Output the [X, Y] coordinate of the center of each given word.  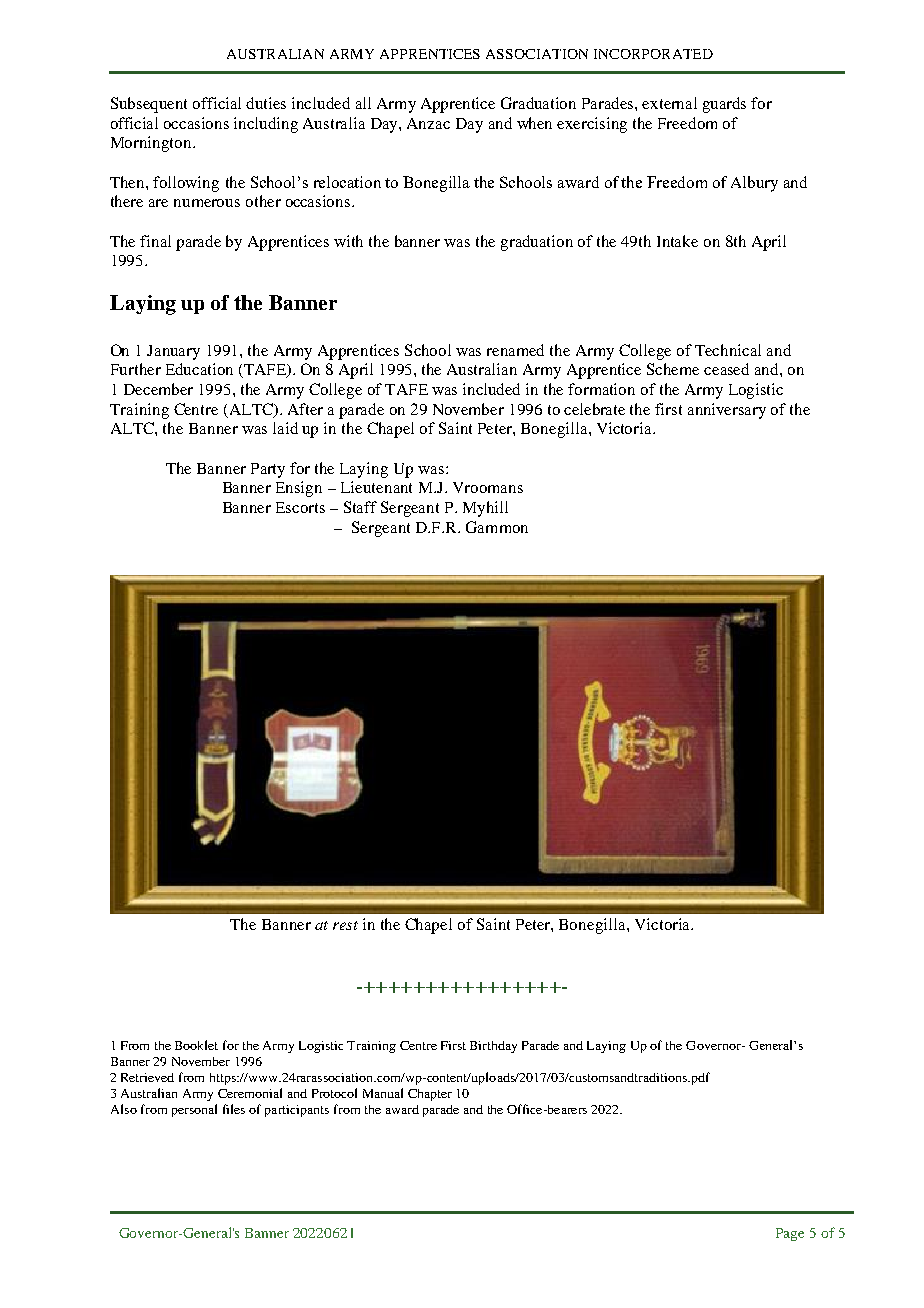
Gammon [497, 527]
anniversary [727, 411]
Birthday [493, 1047]
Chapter [430, 1095]
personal [194, 1110]
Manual [383, 1093]
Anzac [428, 123]
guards [724, 105]
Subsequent [149, 105]
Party [268, 470]
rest [345, 925]
